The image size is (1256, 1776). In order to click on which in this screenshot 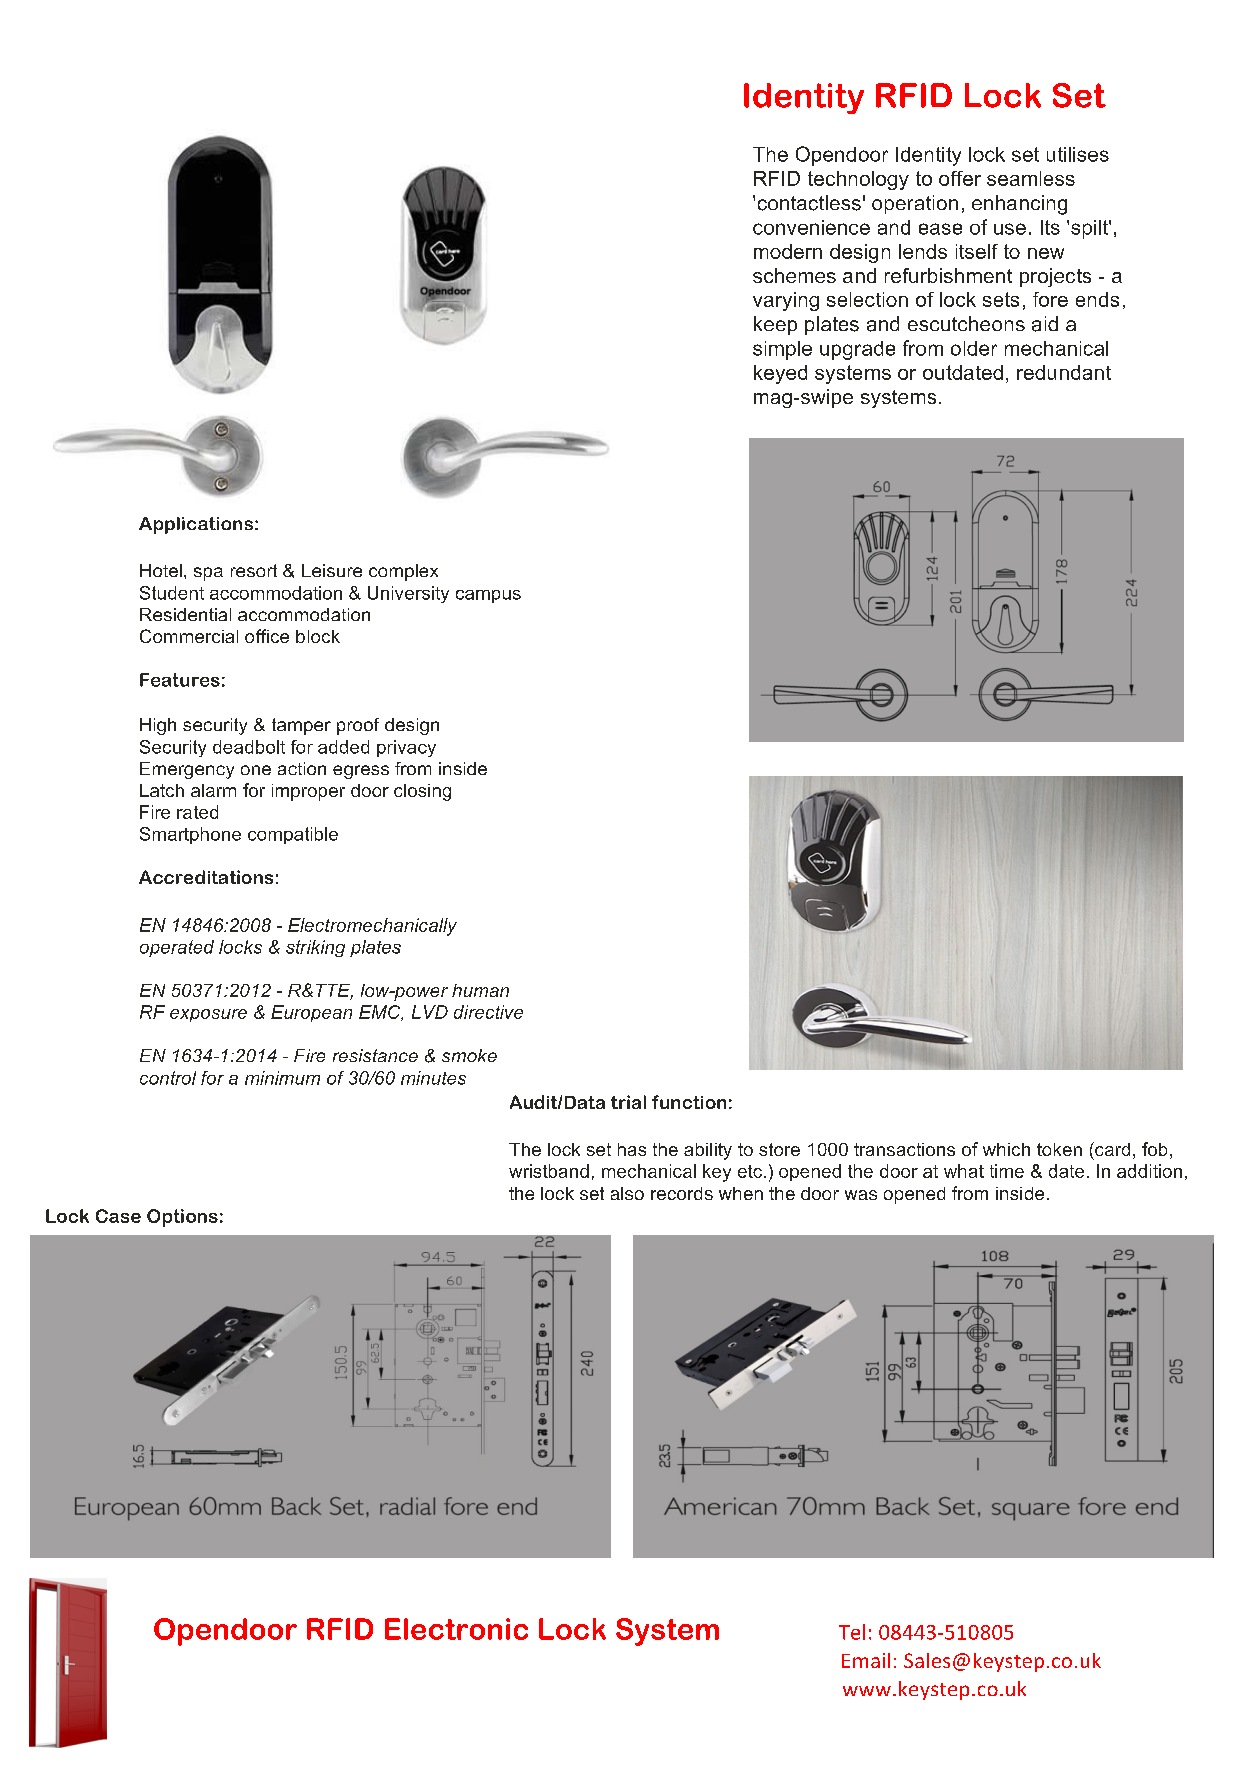, I will do `click(1006, 1149)`.
